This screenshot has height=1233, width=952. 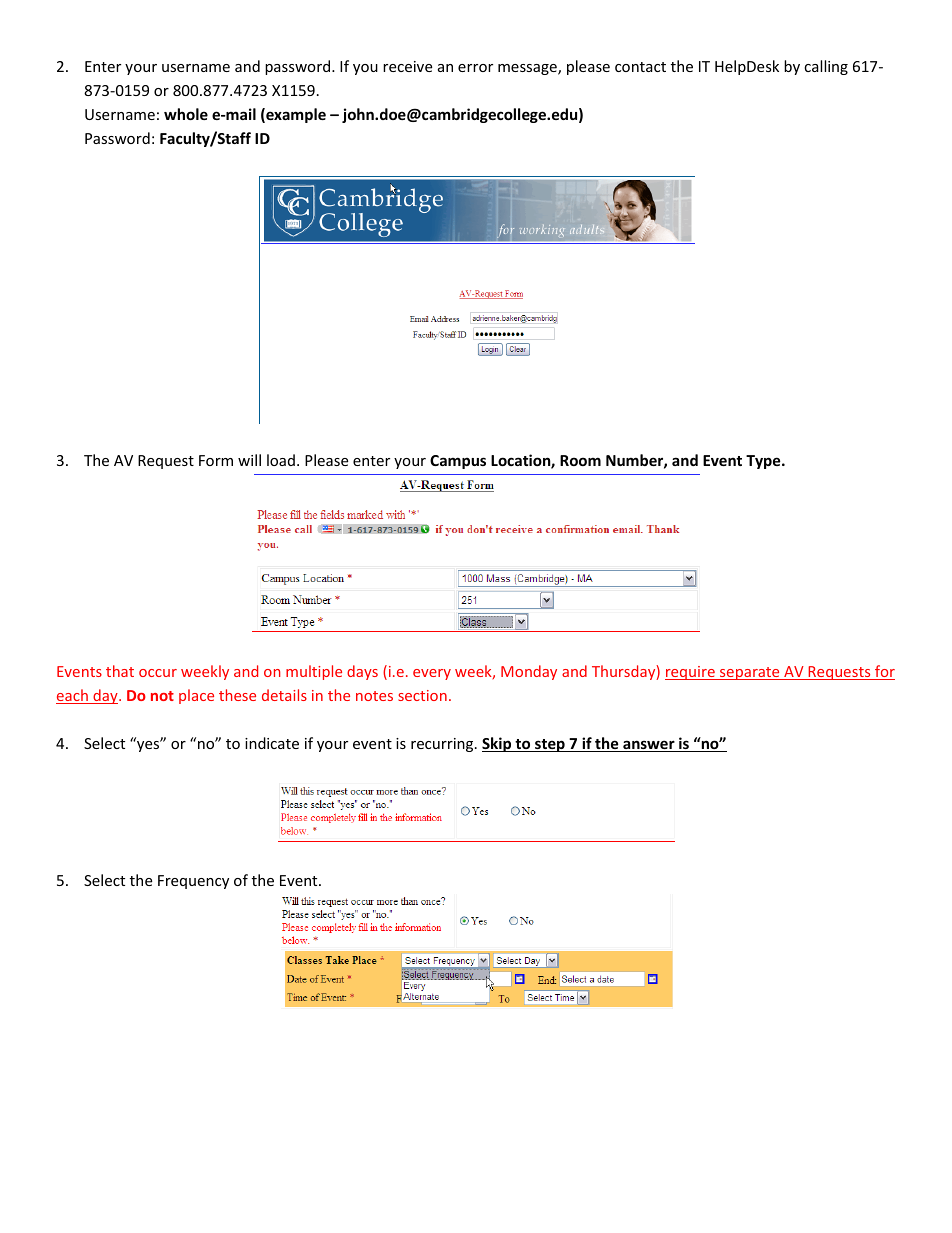 What do you see at coordinates (580, 460) in the screenshot?
I see `Room` at bounding box center [580, 460].
